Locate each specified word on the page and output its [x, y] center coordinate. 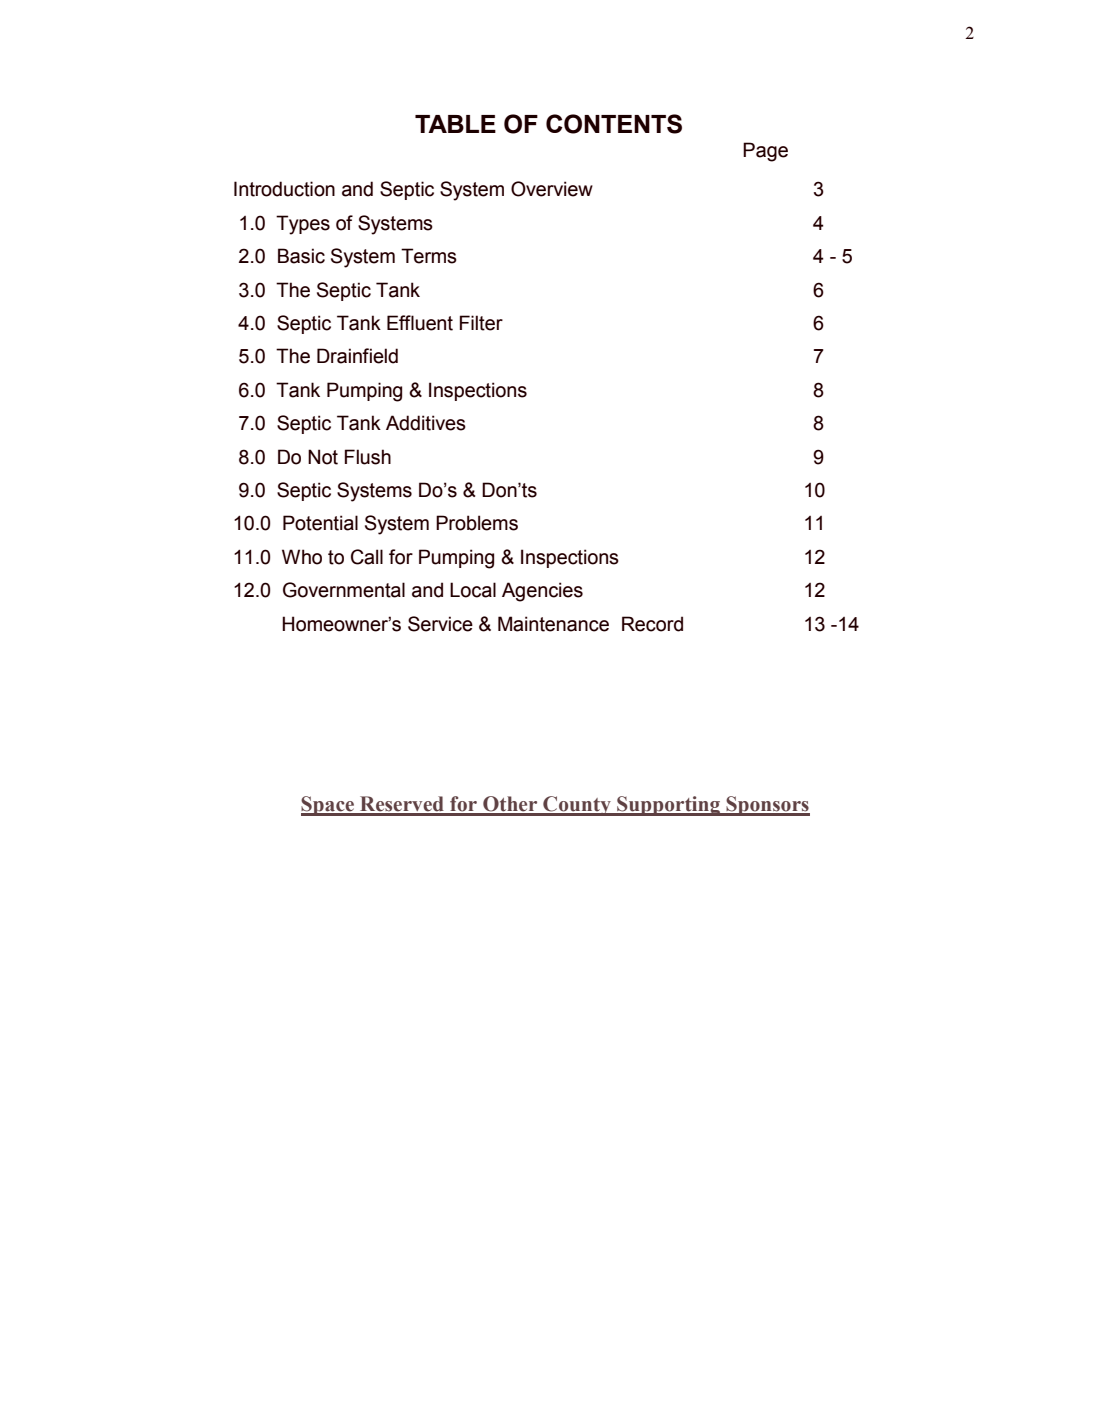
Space [329, 806]
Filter [481, 323]
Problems [477, 523]
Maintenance [553, 624]
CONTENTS [614, 124]
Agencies [542, 592]
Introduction [284, 189]
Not [323, 457]
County [577, 806]
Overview [552, 189]
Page [765, 152]
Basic [301, 256]
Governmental [344, 590]
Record [652, 624]
